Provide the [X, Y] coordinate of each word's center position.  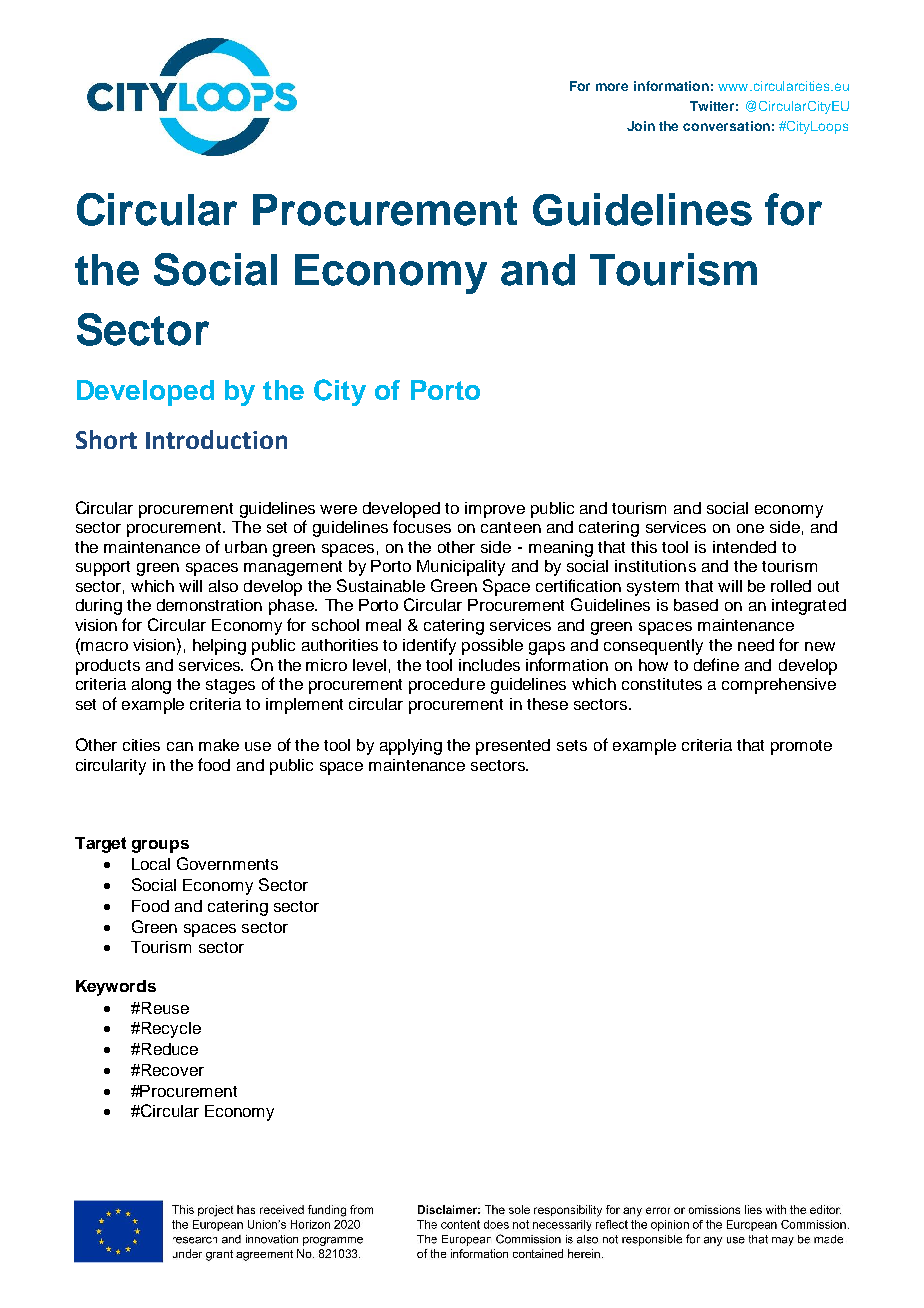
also [223, 586]
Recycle [170, 1030]
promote [801, 747]
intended [744, 547]
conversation [726, 126]
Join [641, 126]
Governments [227, 863]
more [612, 87]
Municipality [461, 568]
